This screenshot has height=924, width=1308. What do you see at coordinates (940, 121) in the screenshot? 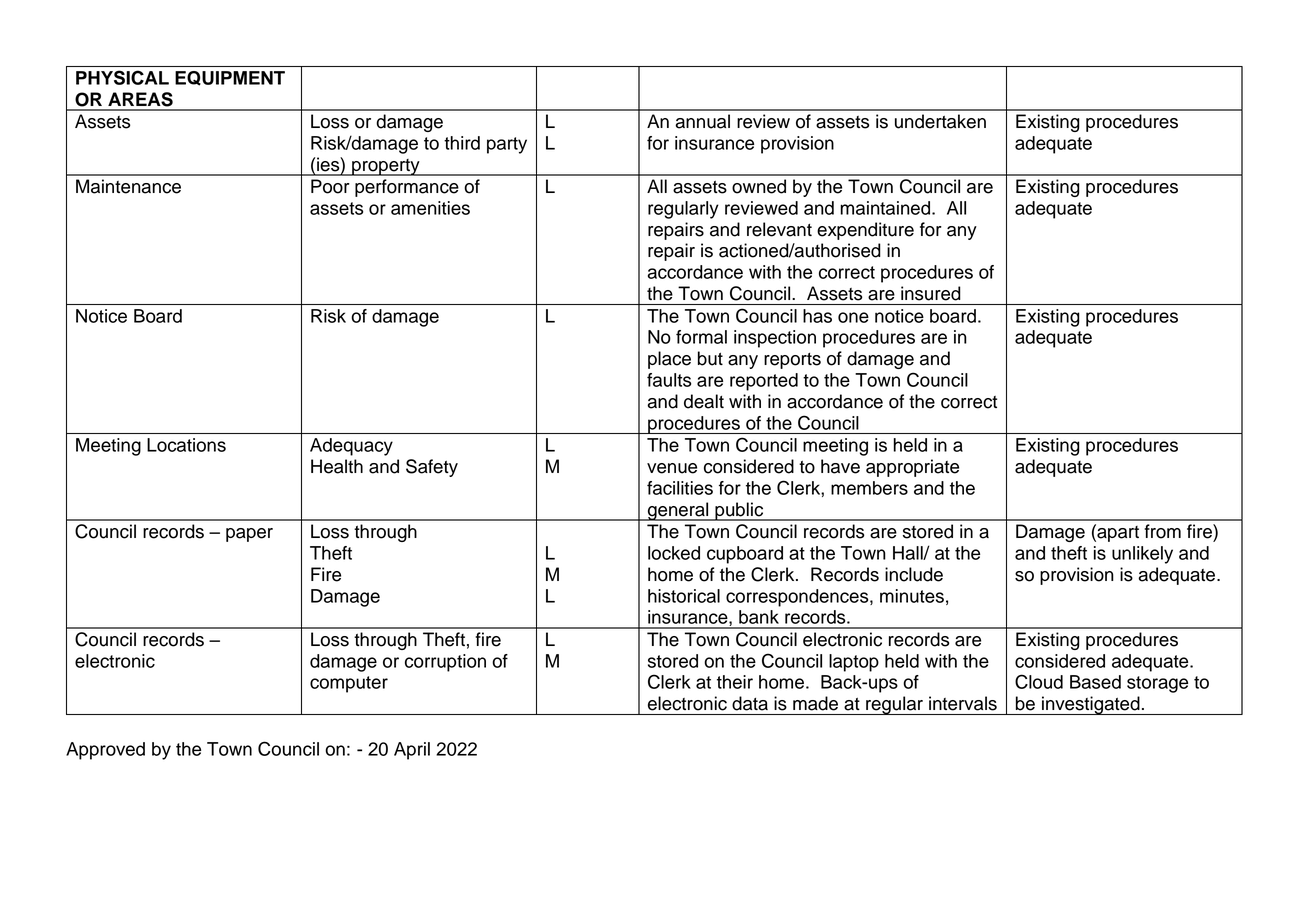
I see `undertaken` at bounding box center [940, 121].
